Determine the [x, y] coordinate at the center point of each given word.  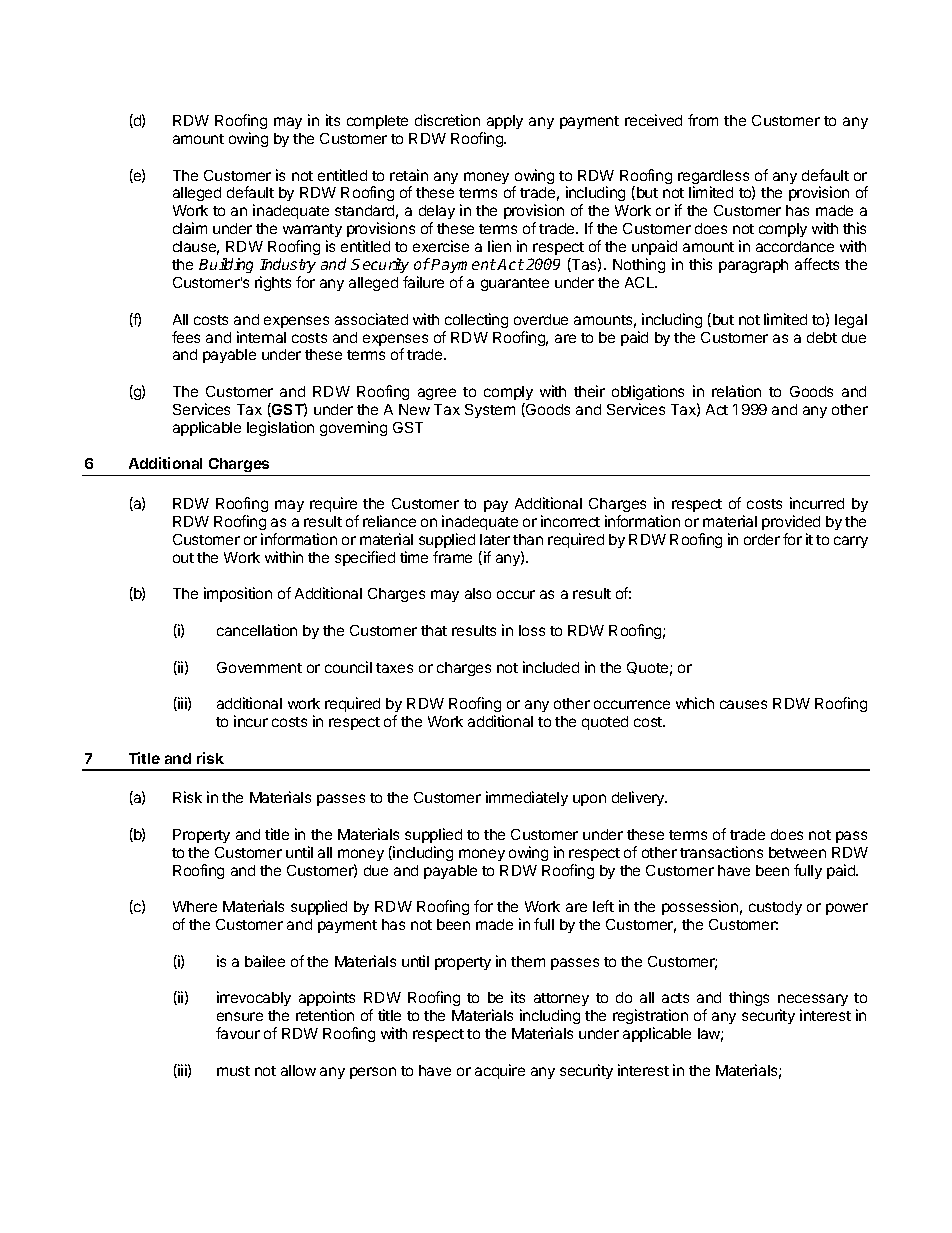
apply [505, 122]
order [762, 539]
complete [377, 122]
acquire [500, 1071]
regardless [713, 178]
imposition [238, 594]
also [478, 593]
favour [238, 1033]
